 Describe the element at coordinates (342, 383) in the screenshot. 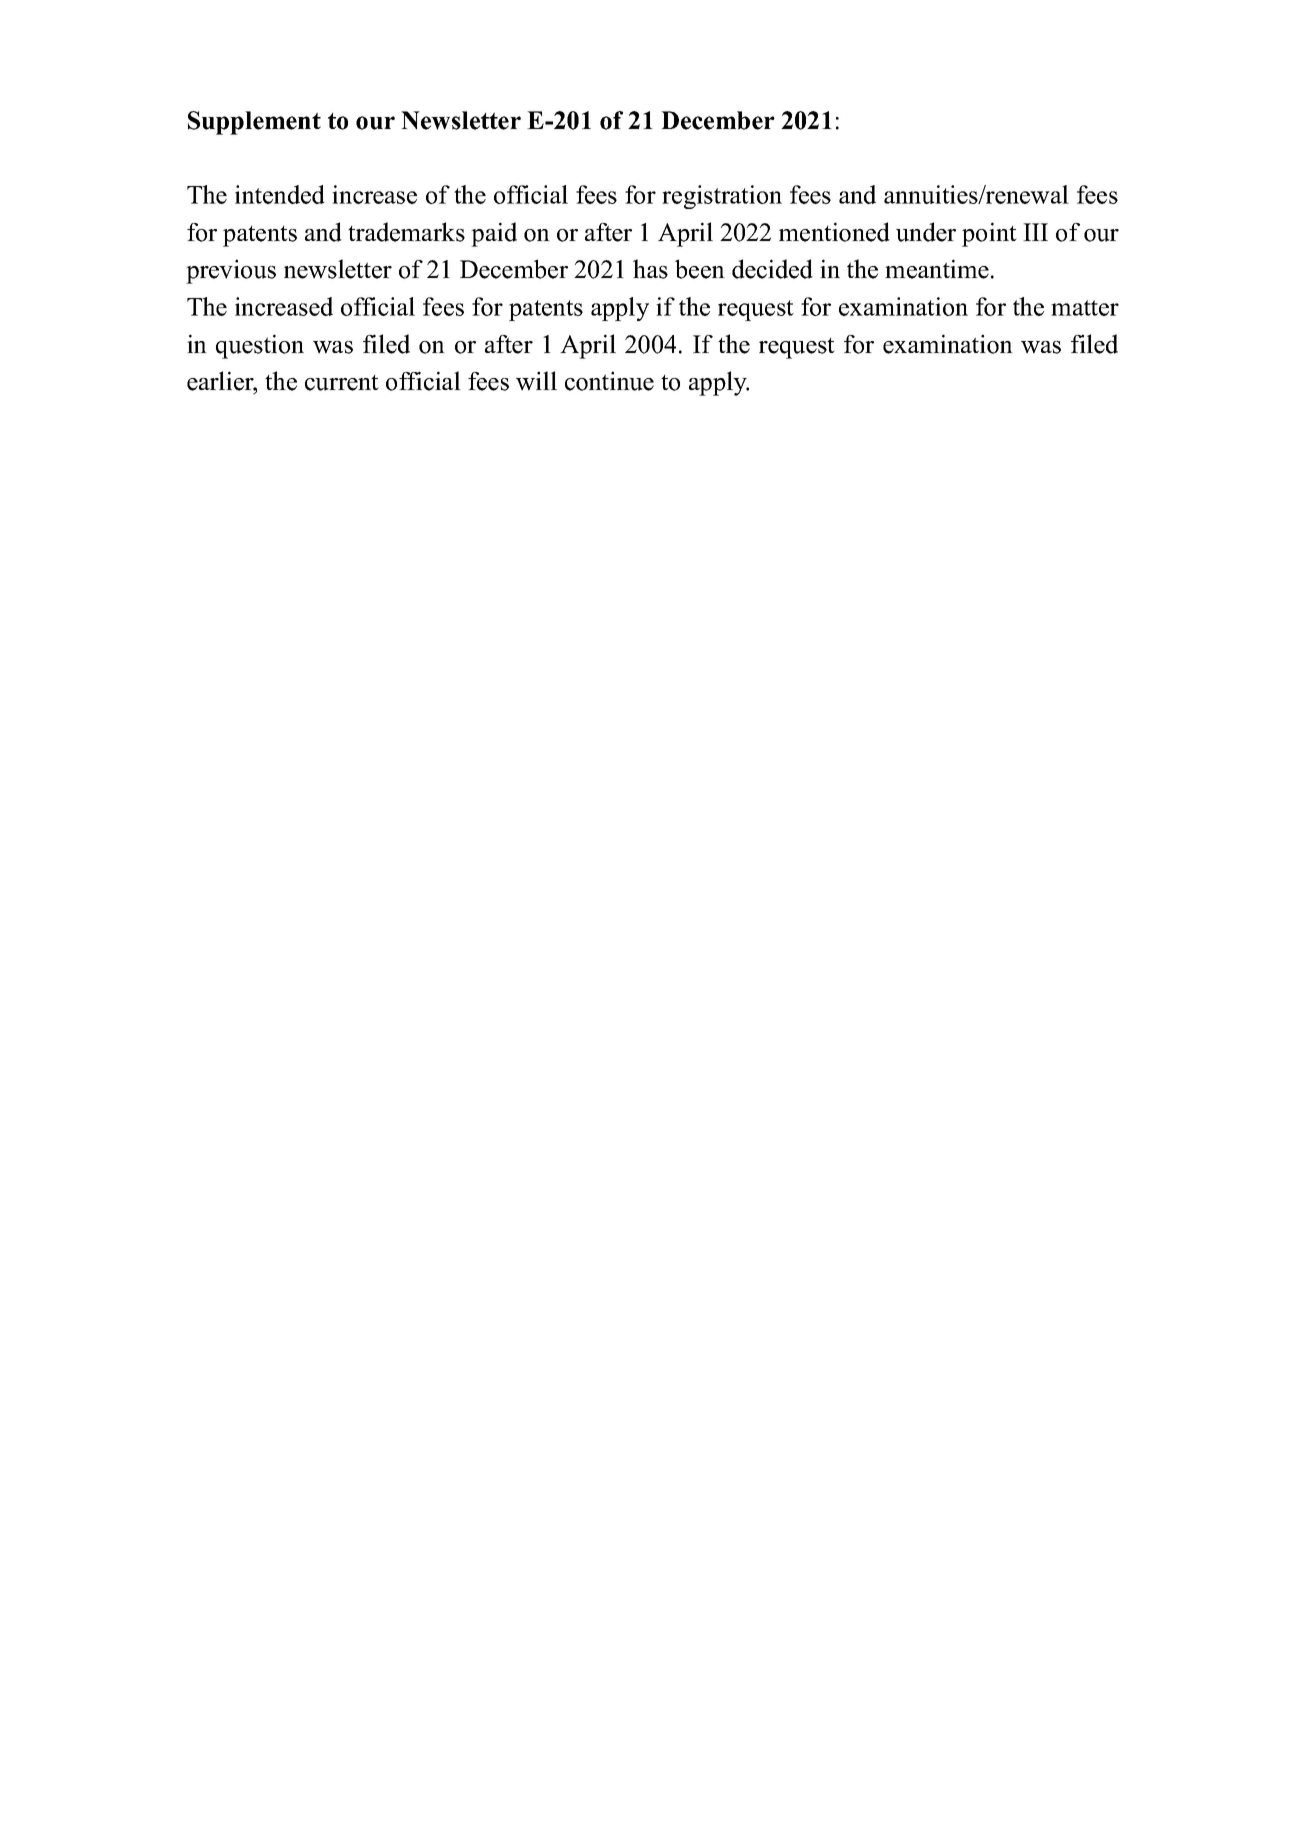

I see `current` at that location.
